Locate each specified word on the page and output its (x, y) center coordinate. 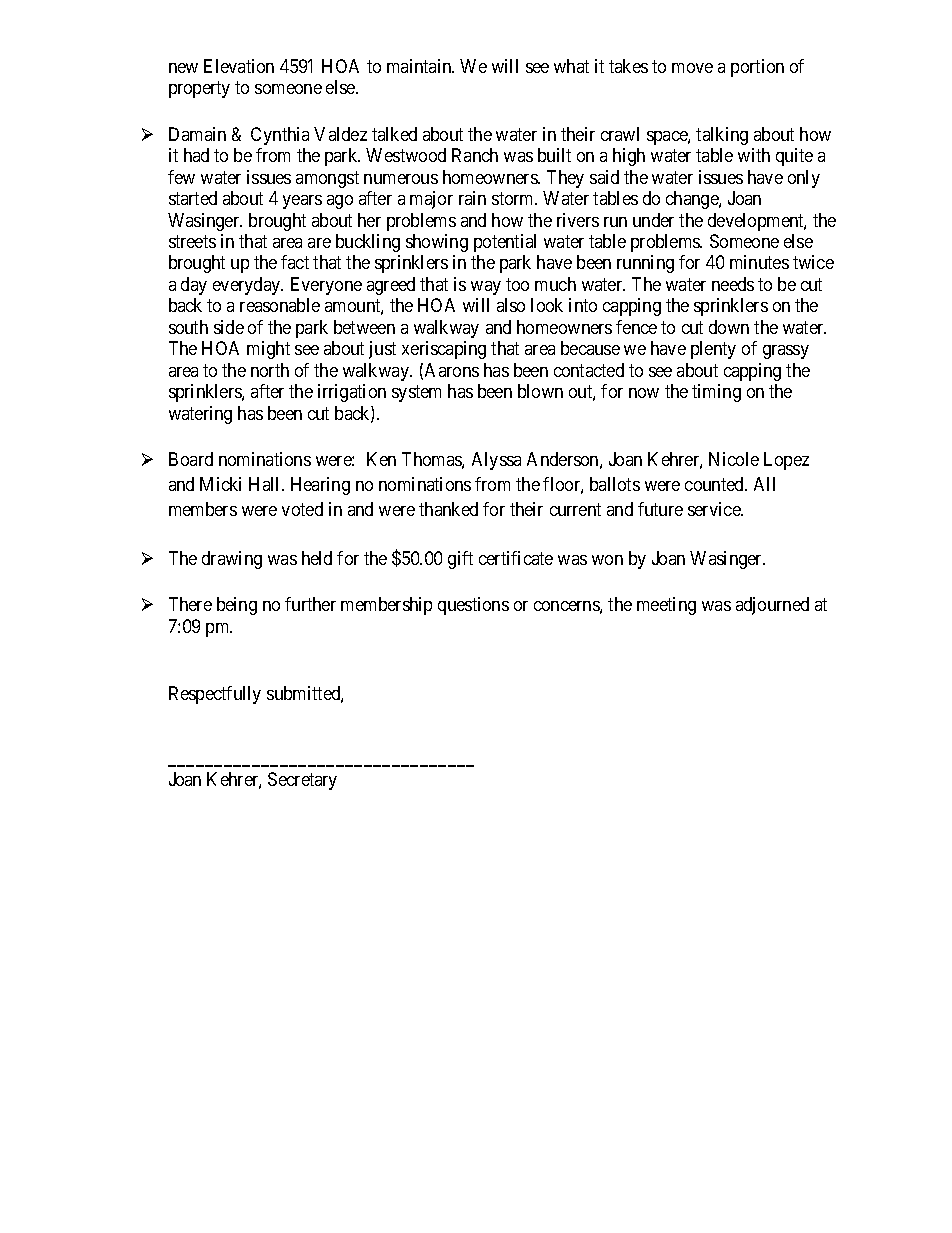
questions (473, 606)
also (511, 305)
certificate (516, 558)
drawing (232, 560)
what (571, 66)
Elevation (239, 66)
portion (757, 68)
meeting (666, 606)
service (715, 509)
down (729, 327)
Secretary (302, 781)
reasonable (280, 305)
